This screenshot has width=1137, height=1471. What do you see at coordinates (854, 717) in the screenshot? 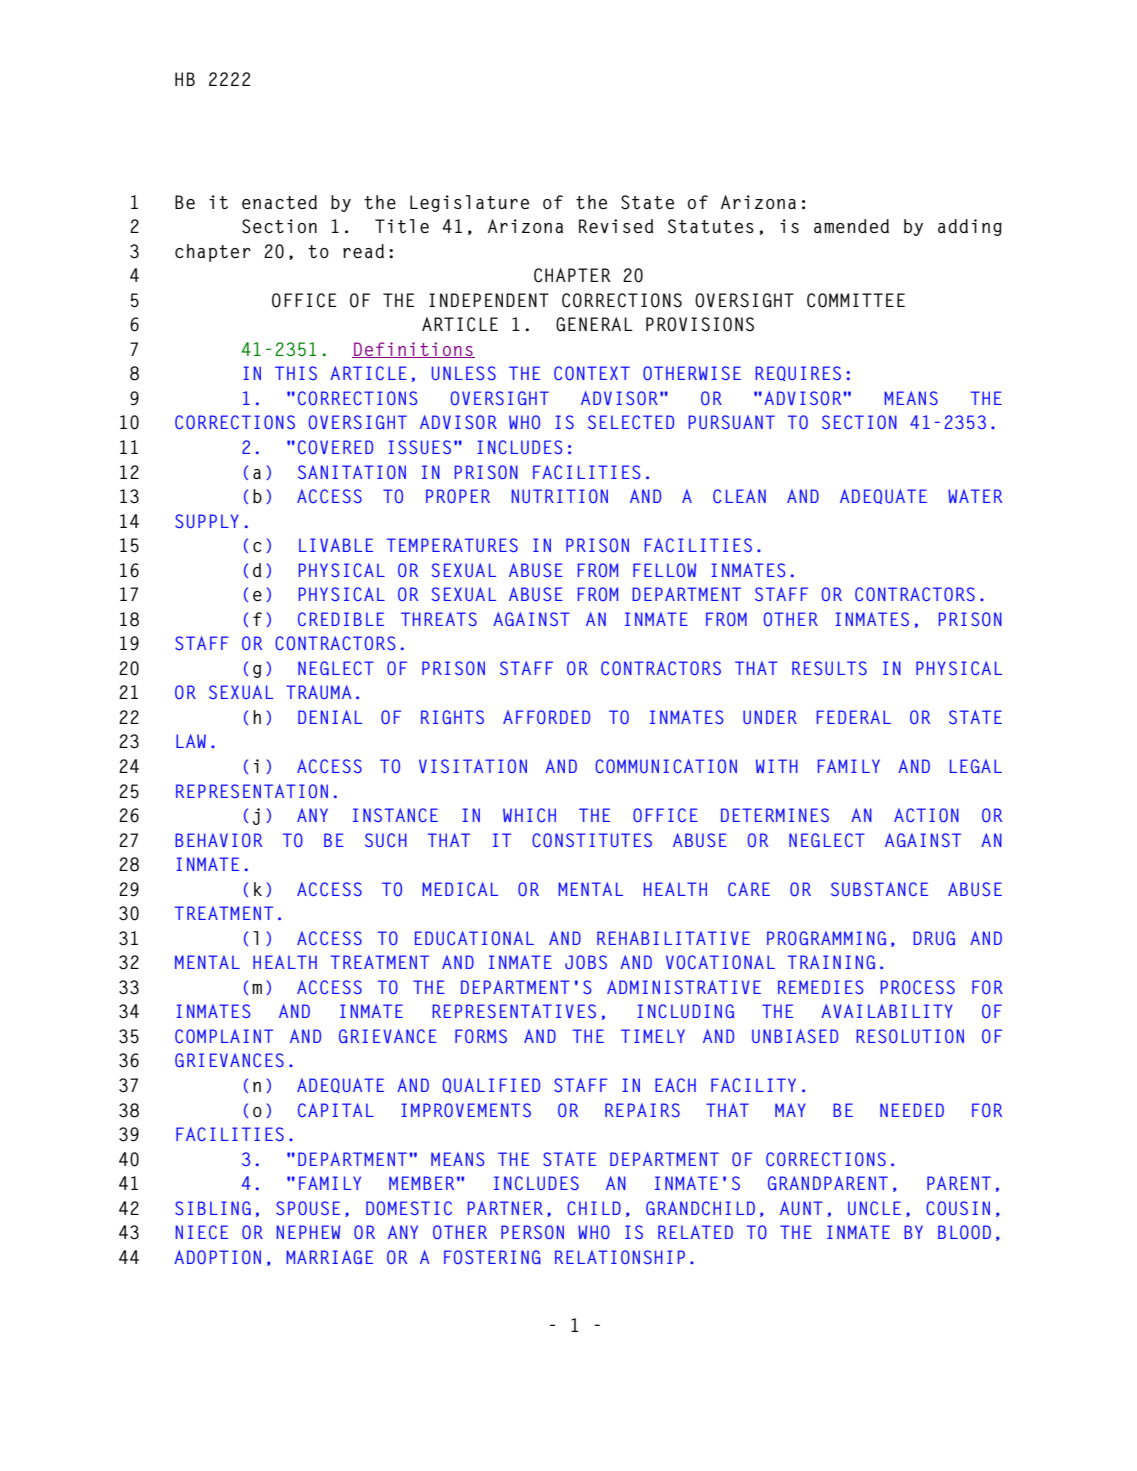
I see `FEDERAL` at bounding box center [854, 717].
